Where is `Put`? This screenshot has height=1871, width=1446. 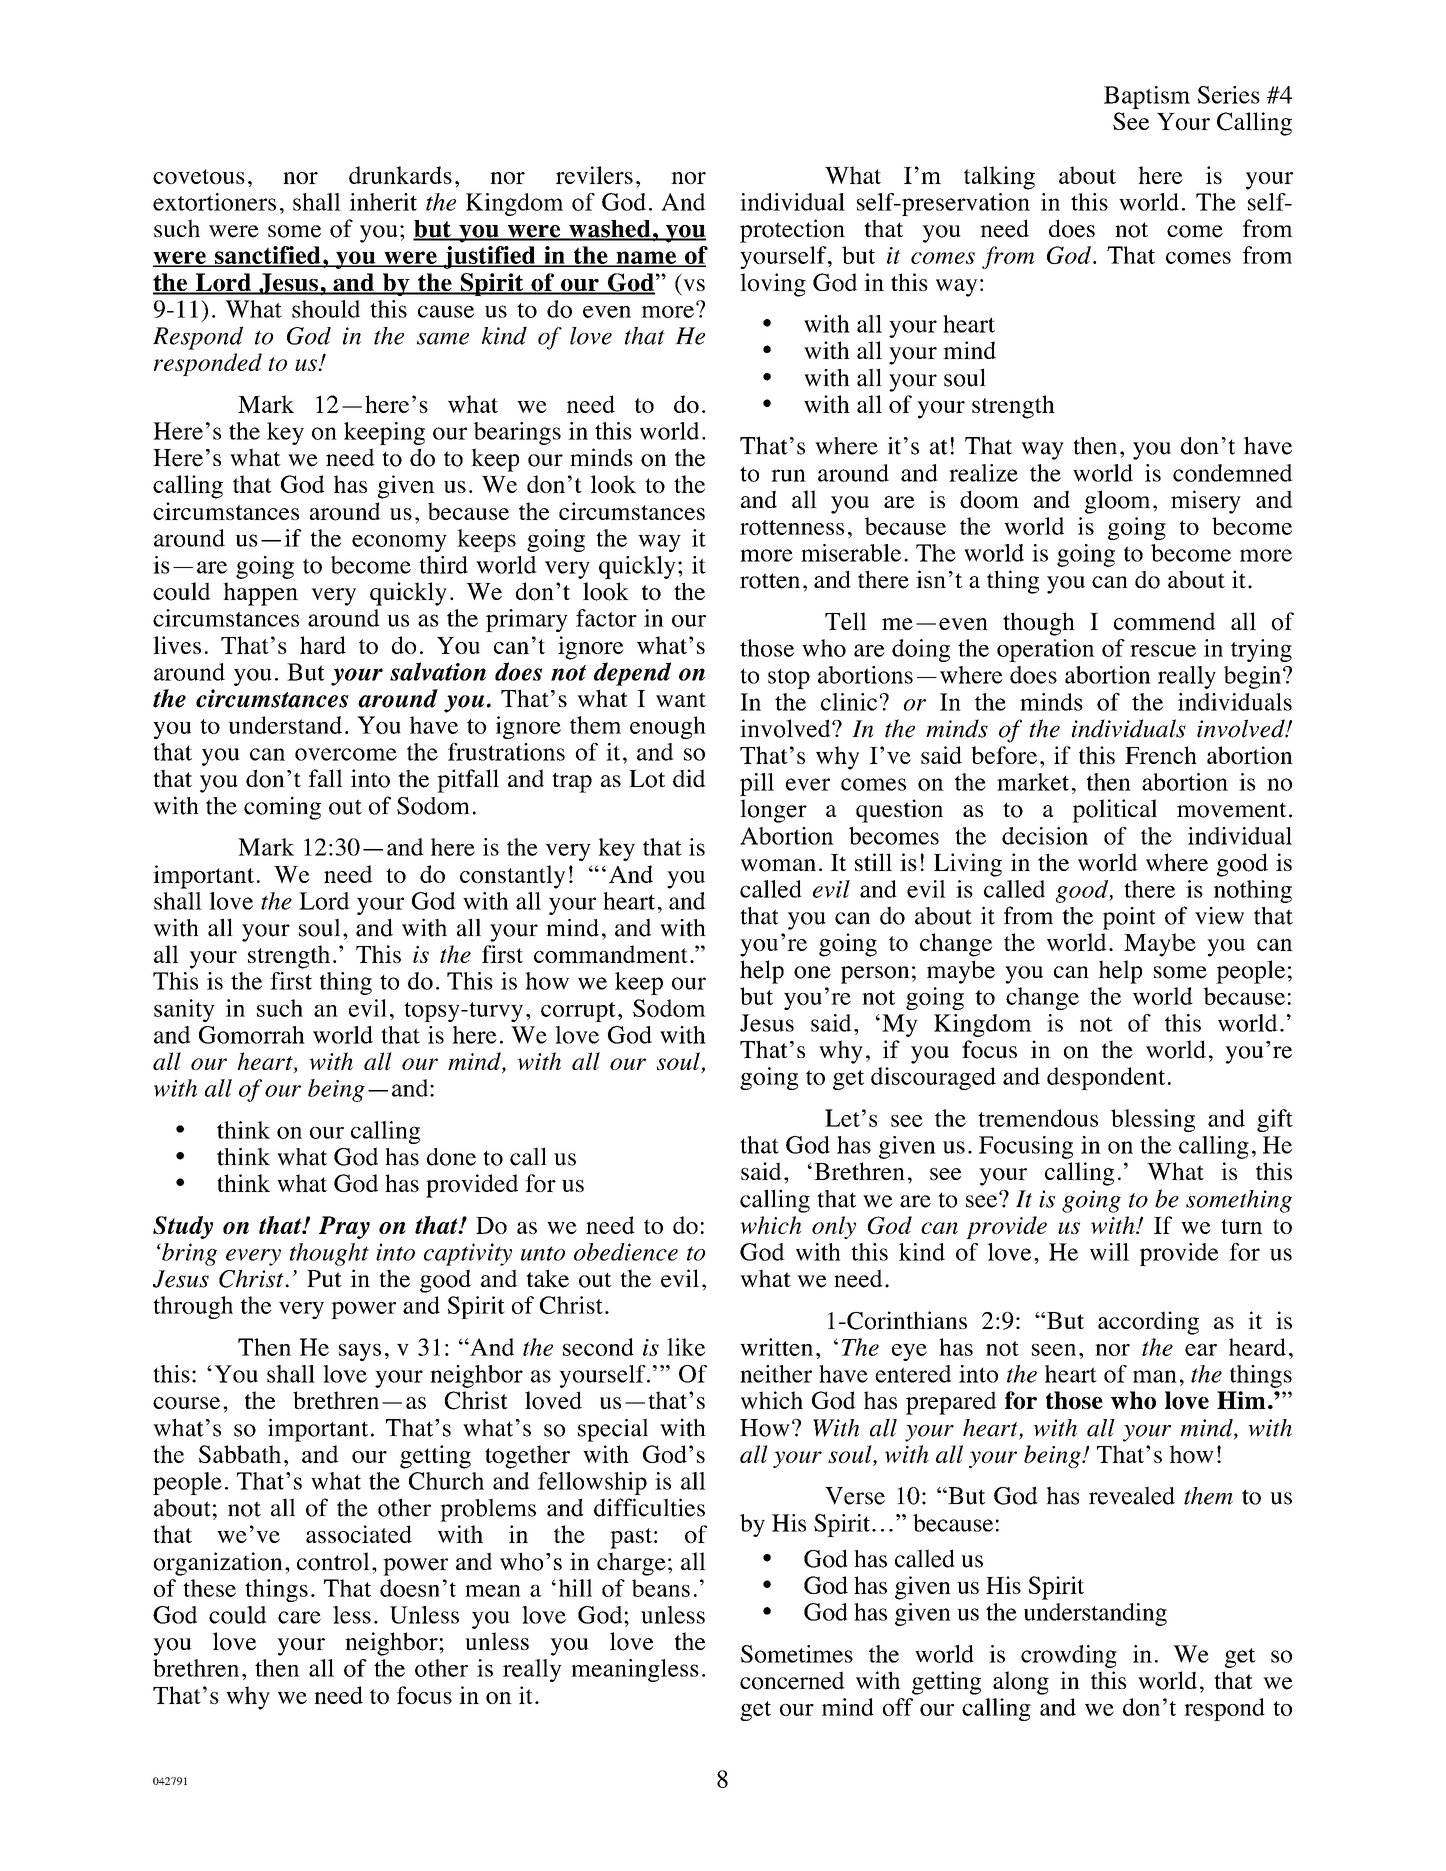 Put is located at coordinates (324, 1278).
